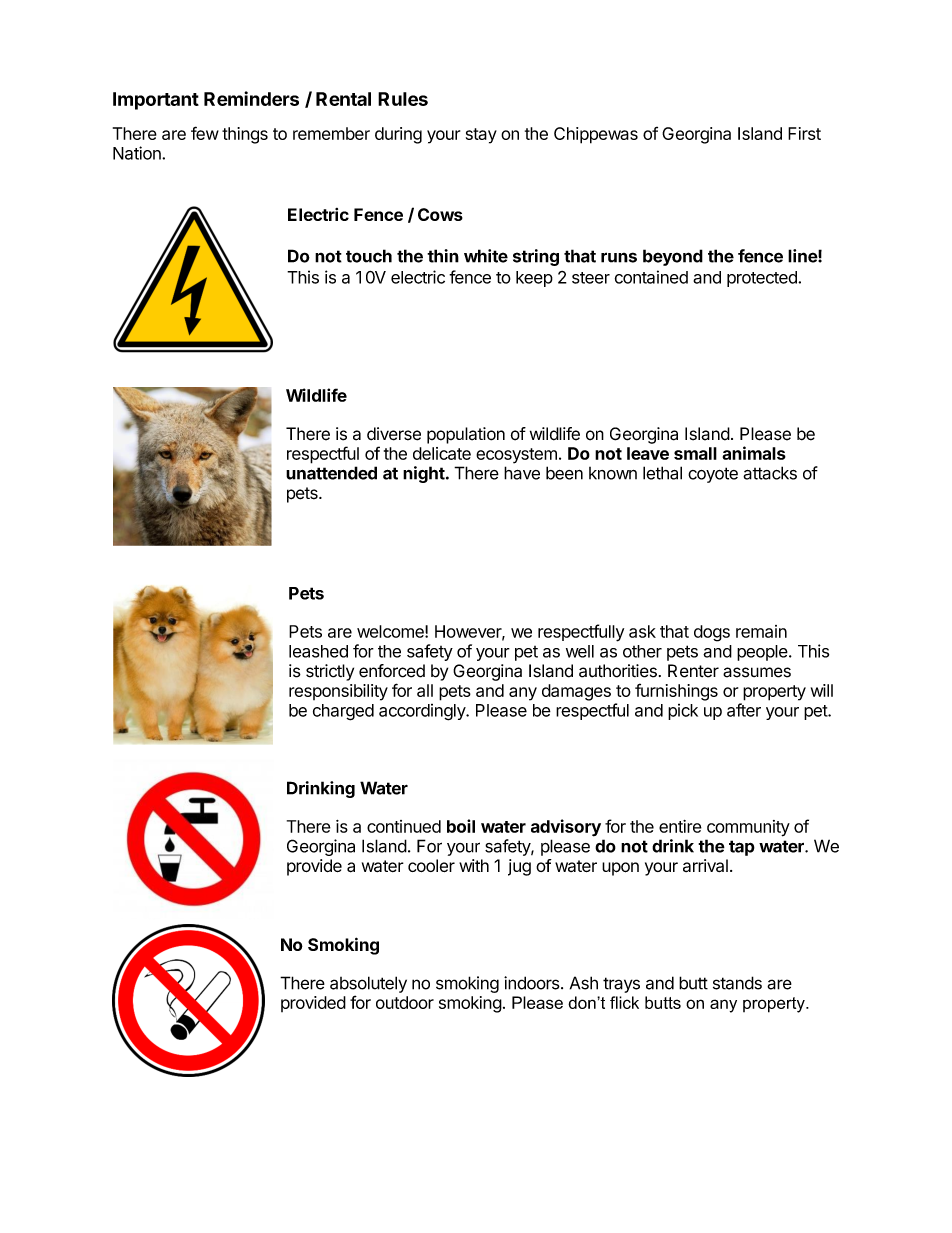  Describe the element at coordinates (481, 136) in the page. I see `stay` at that location.
